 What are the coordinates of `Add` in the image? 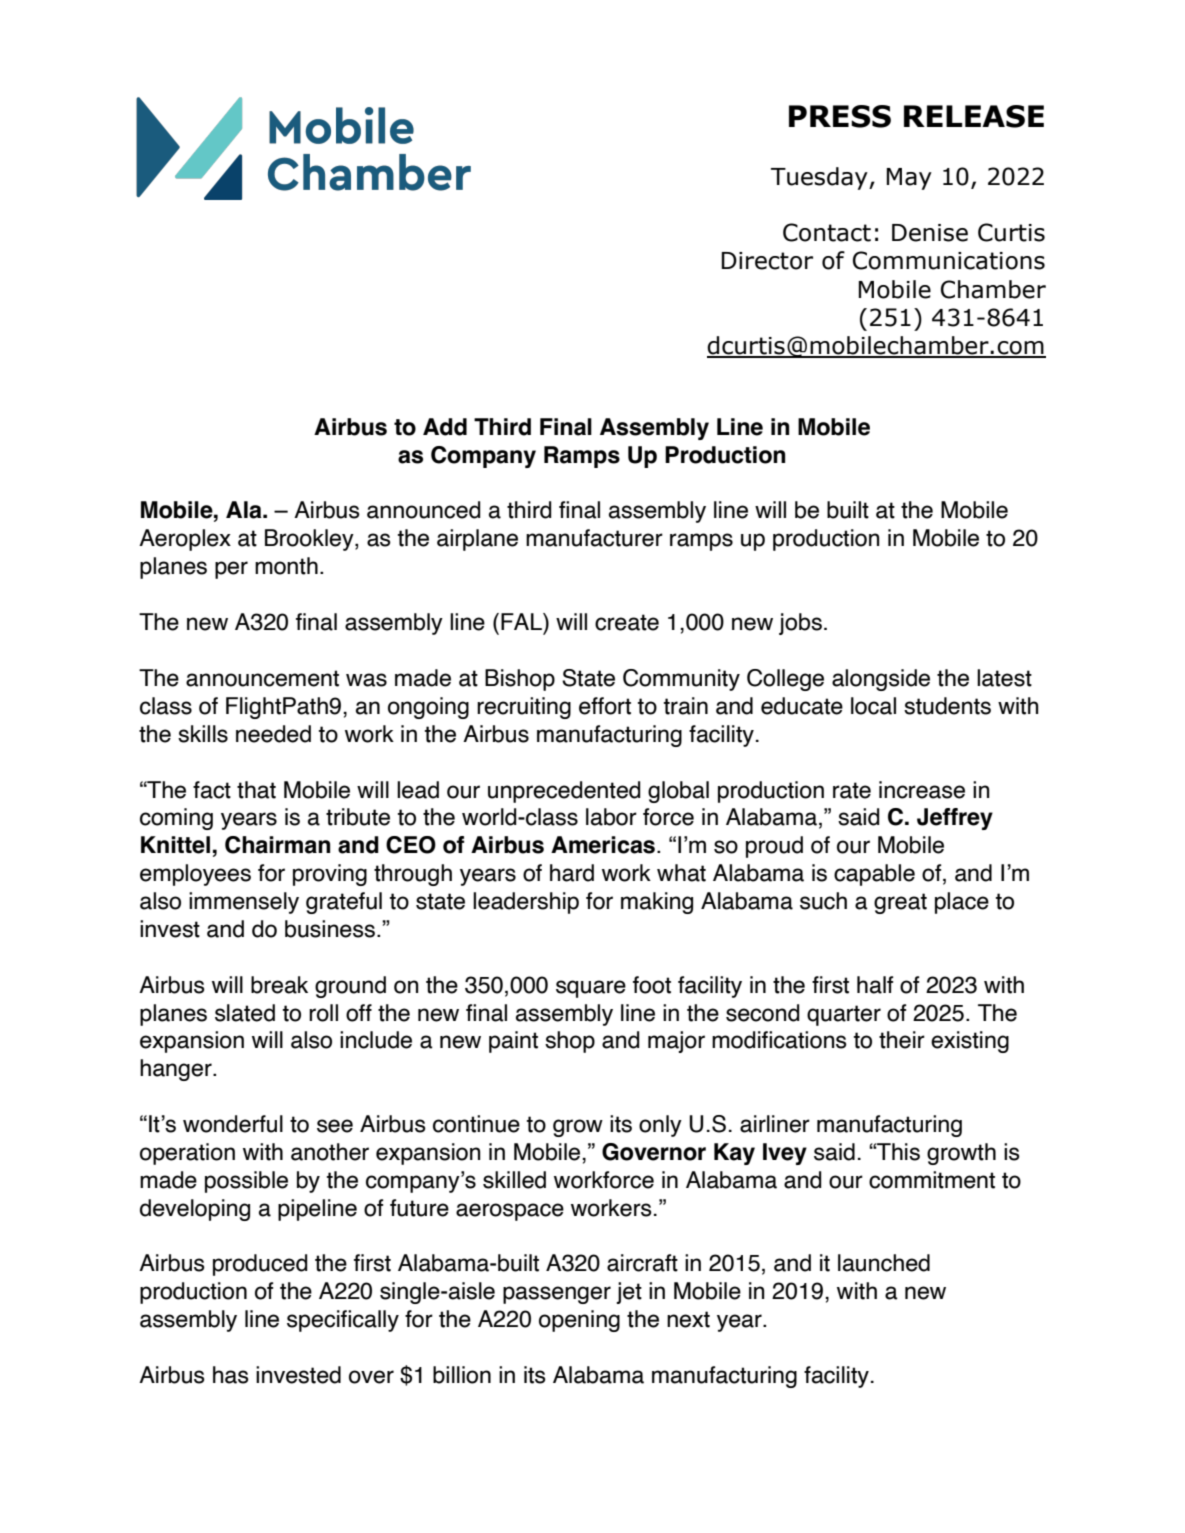 It's located at (445, 427).
